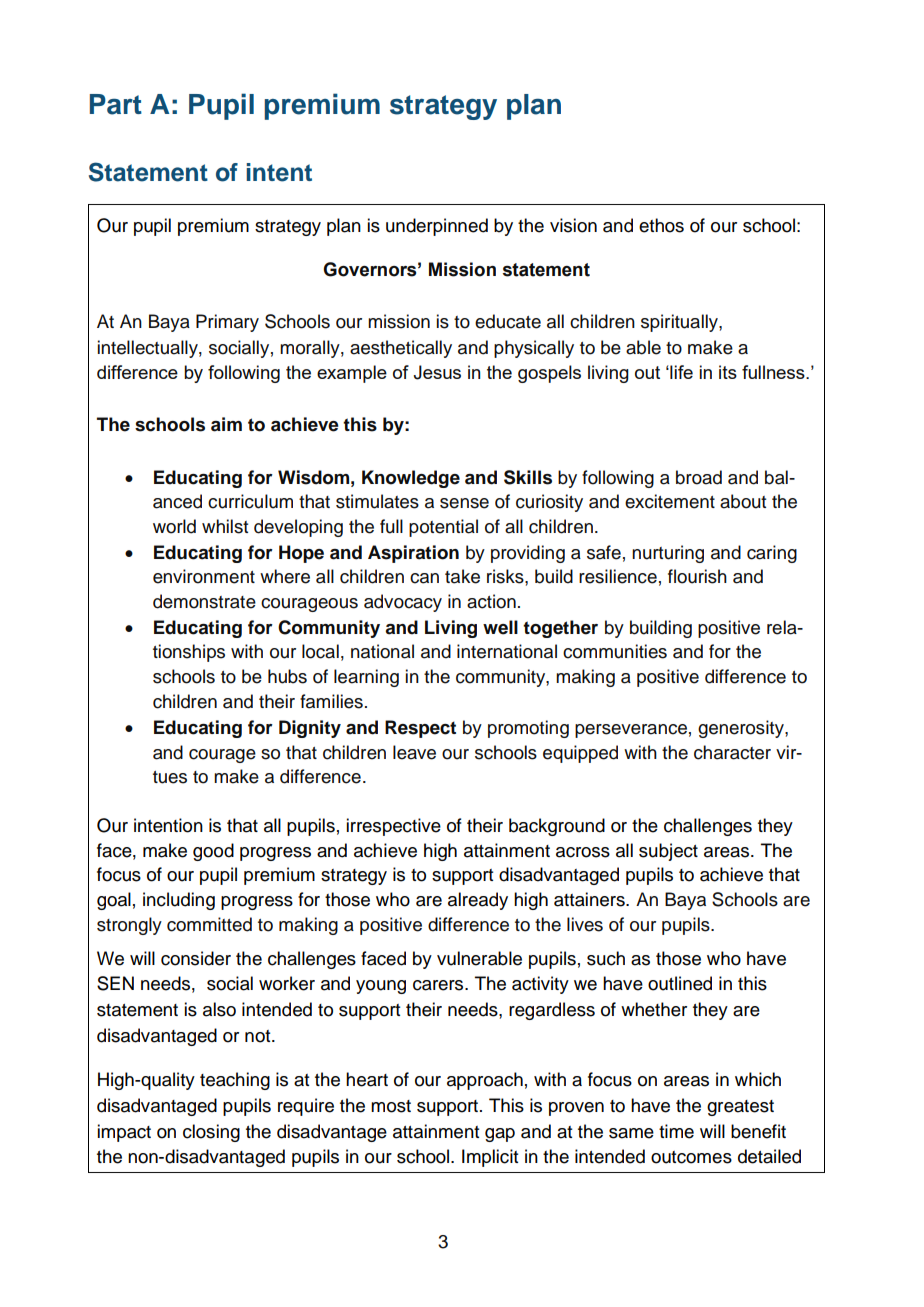  What do you see at coordinates (227, 323) in the page?
I see `Primary` at bounding box center [227, 323].
